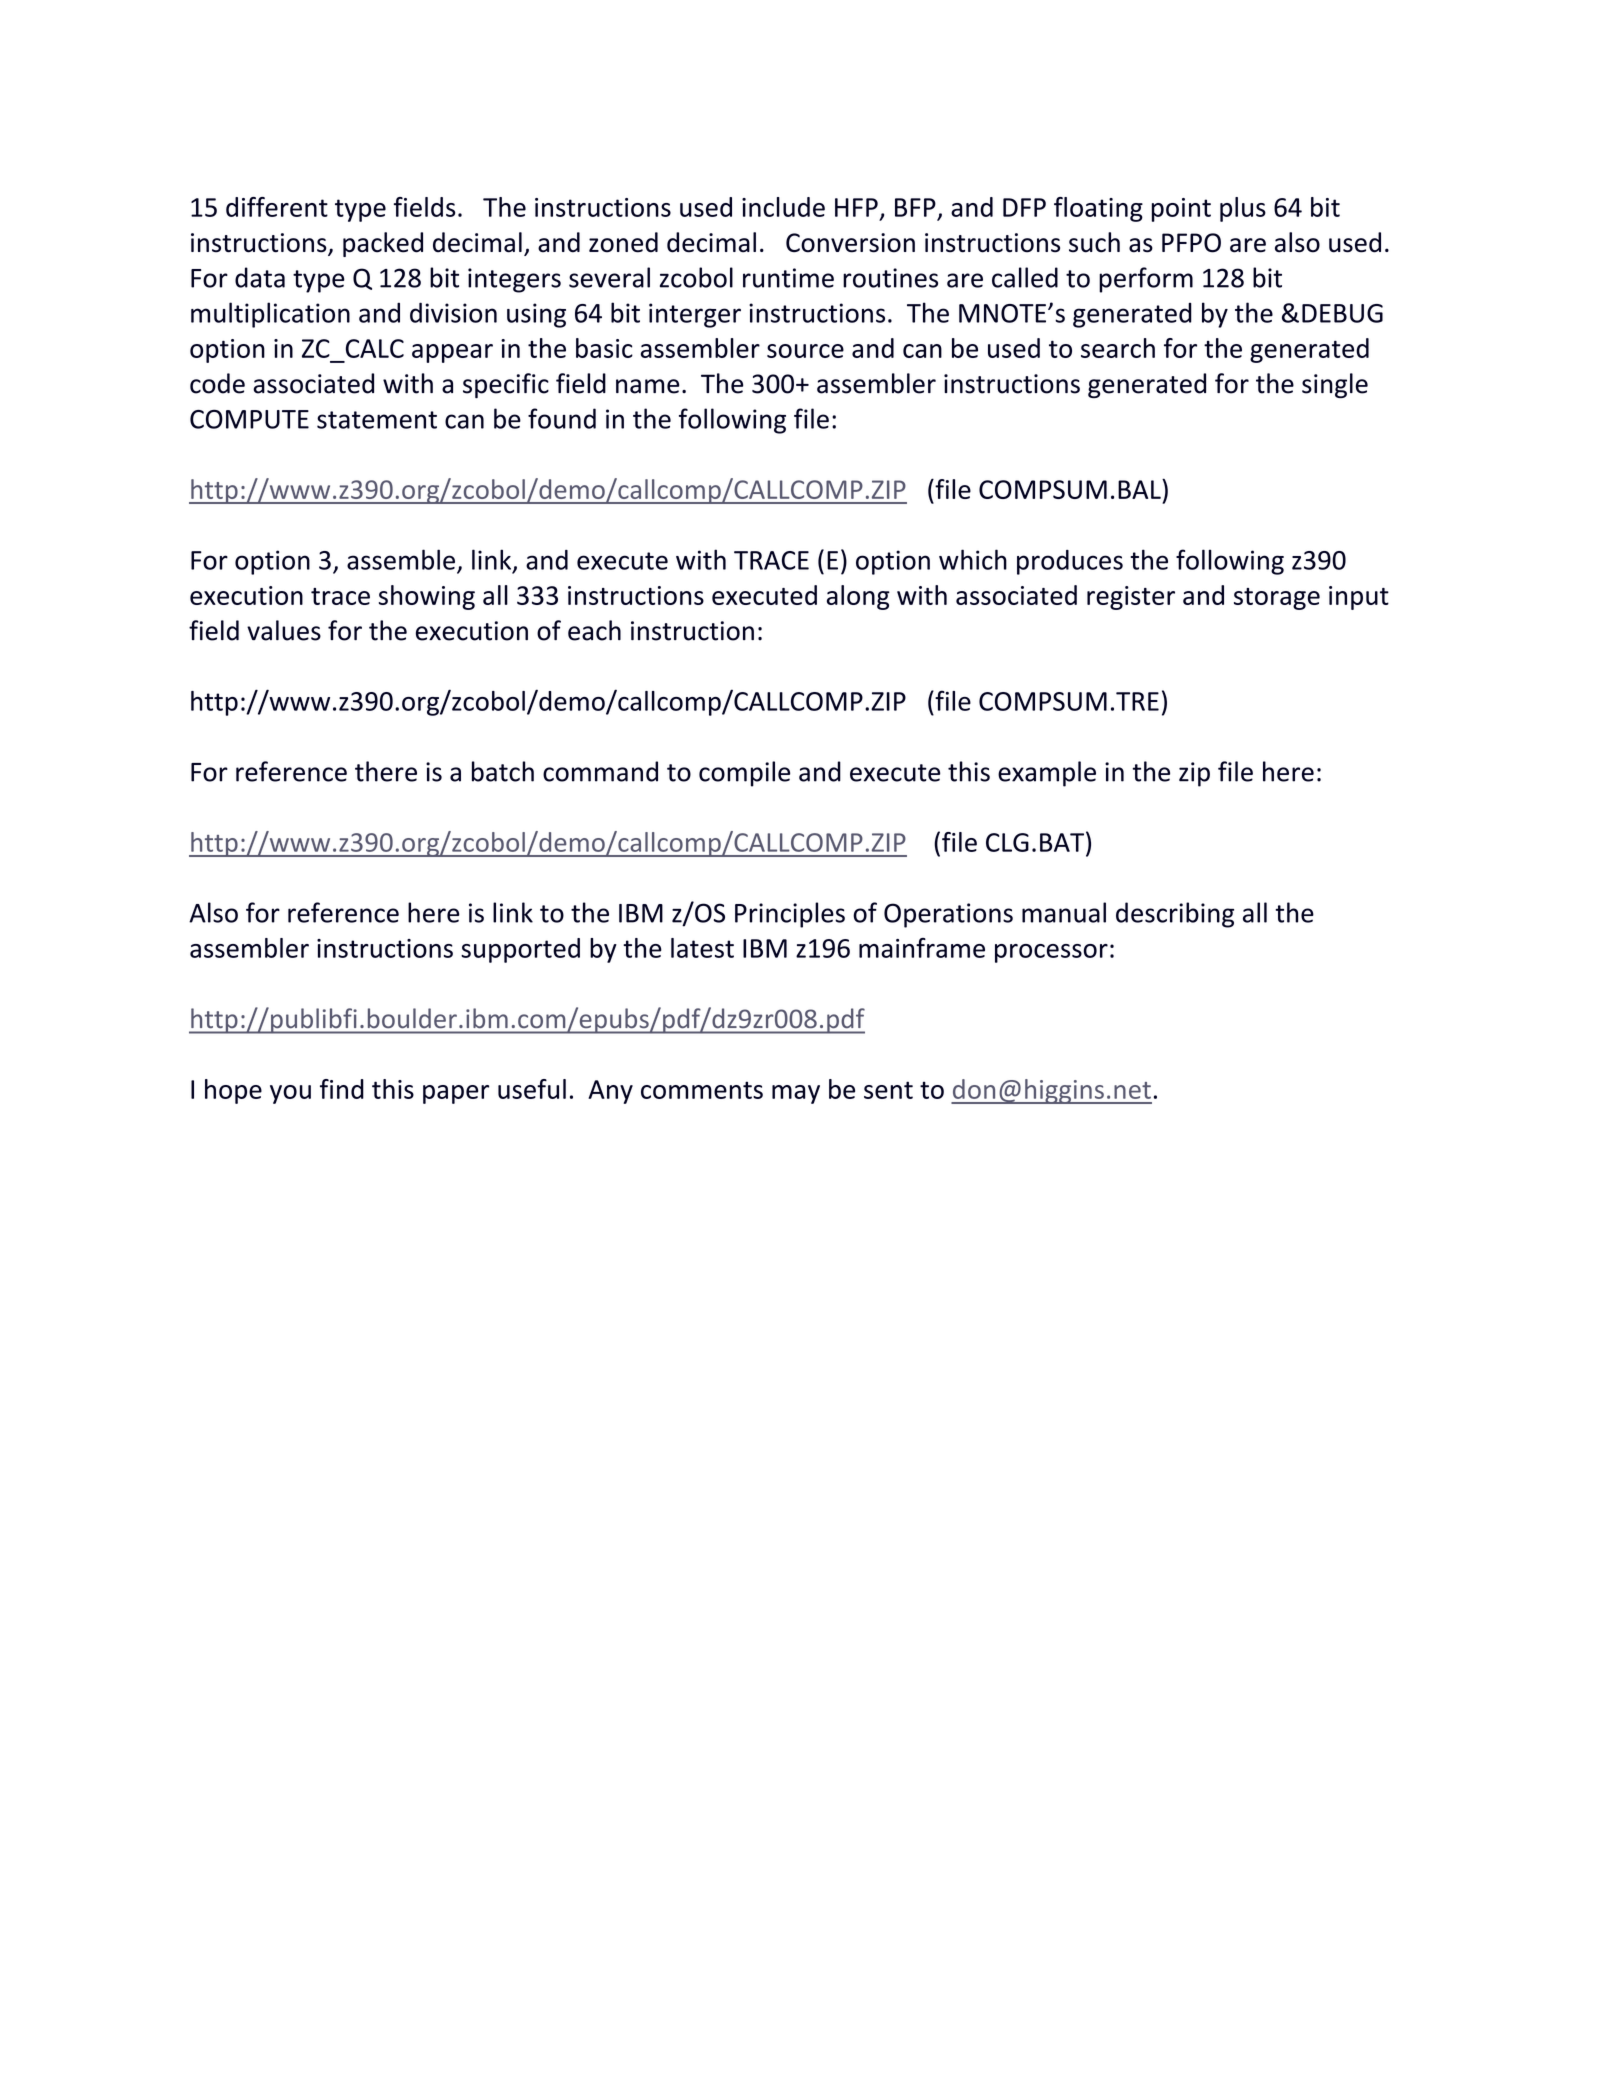 The height and width of the screenshot is (2081, 1608). What do you see at coordinates (850, 243) in the screenshot?
I see `Conversion` at bounding box center [850, 243].
